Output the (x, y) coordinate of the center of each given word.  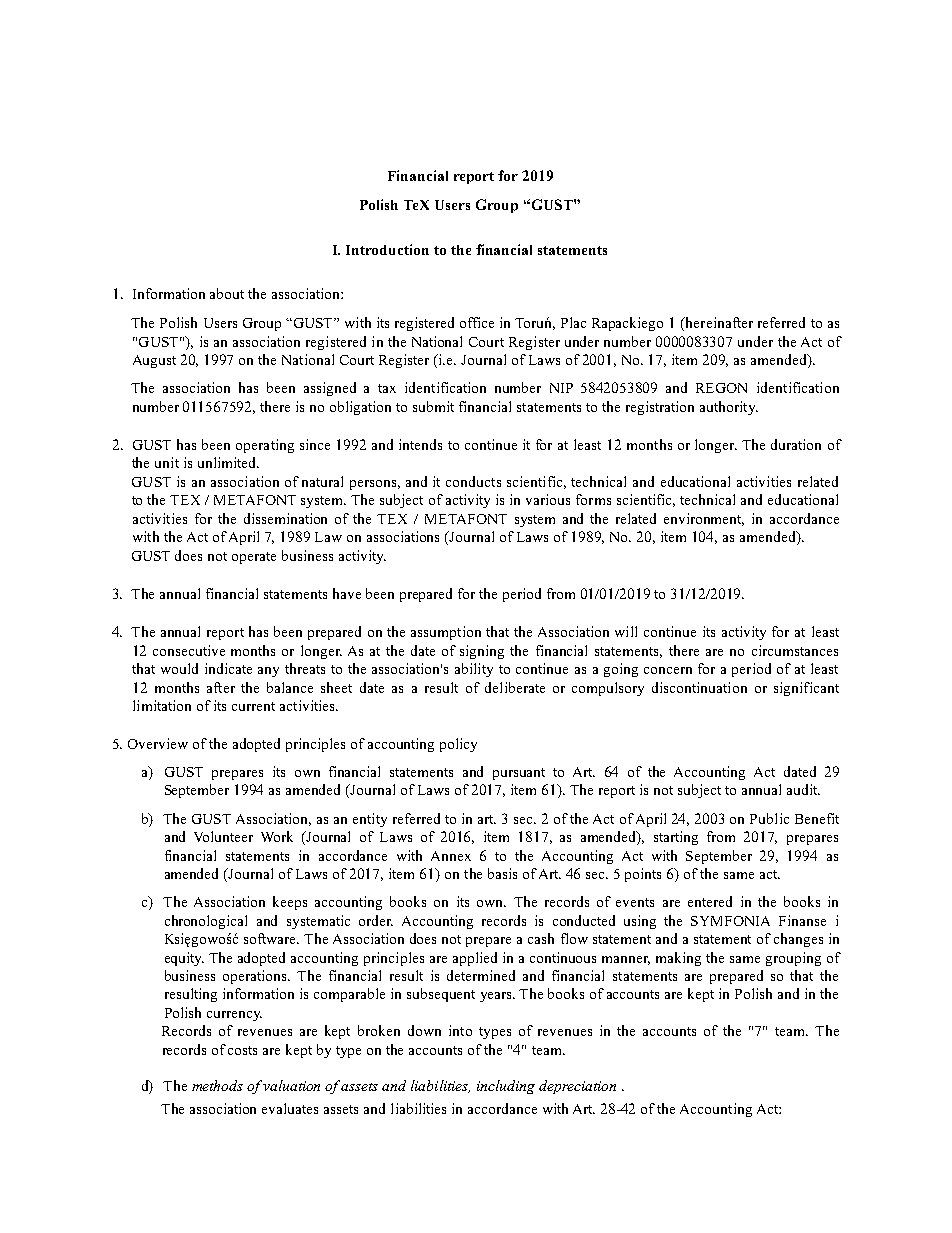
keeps (290, 903)
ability (474, 670)
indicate (228, 668)
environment (704, 519)
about (227, 293)
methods (217, 1085)
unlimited (228, 462)
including (506, 1087)
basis (502, 873)
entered (710, 901)
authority (729, 408)
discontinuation (699, 687)
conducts (473, 481)
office (477, 322)
